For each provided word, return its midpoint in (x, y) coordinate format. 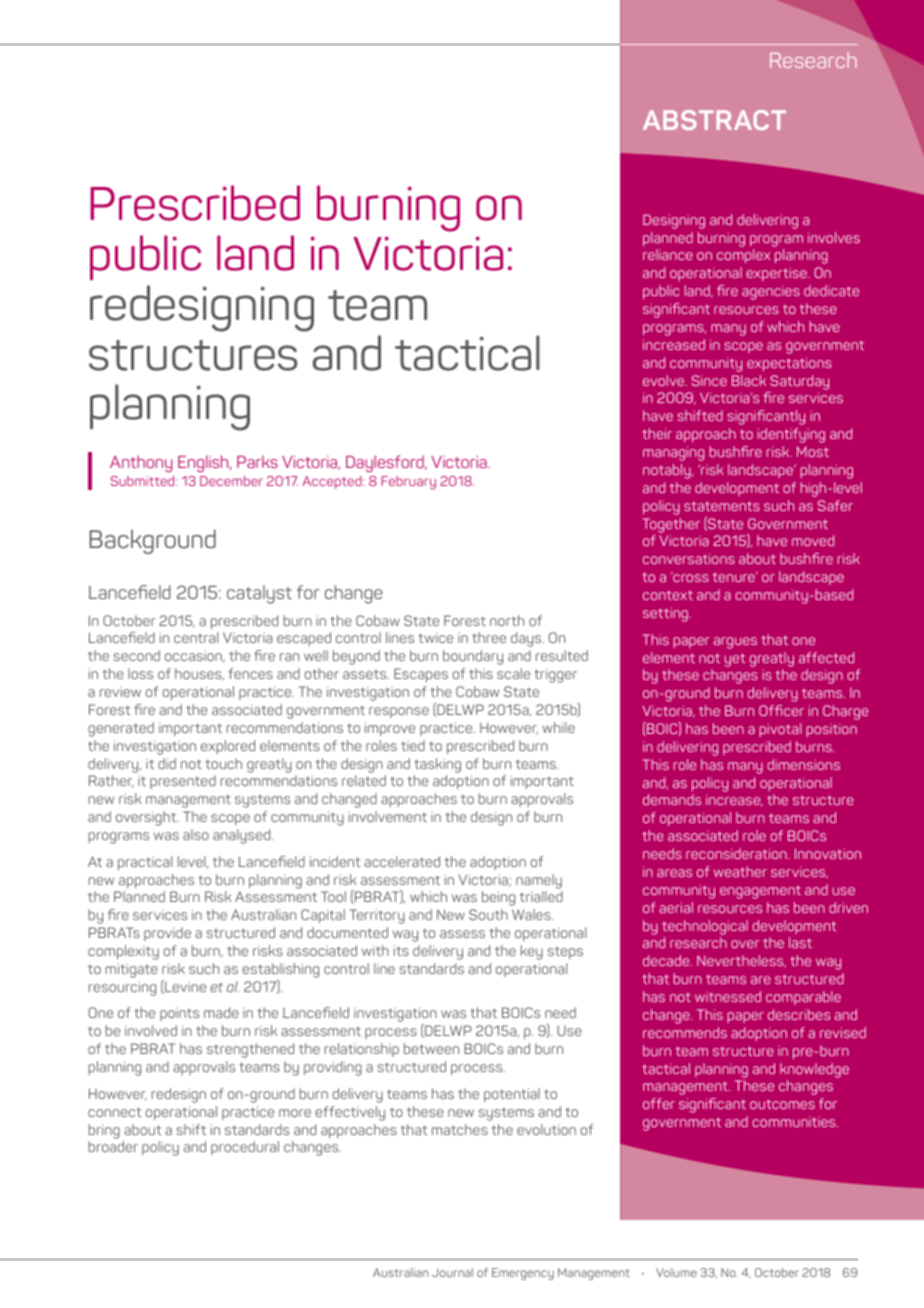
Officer (781, 710)
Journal (452, 1272)
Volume (676, 1272)
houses (199, 674)
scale (513, 673)
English (204, 463)
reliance (668, 254)
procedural (245, 1148)
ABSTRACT (714, 120)
